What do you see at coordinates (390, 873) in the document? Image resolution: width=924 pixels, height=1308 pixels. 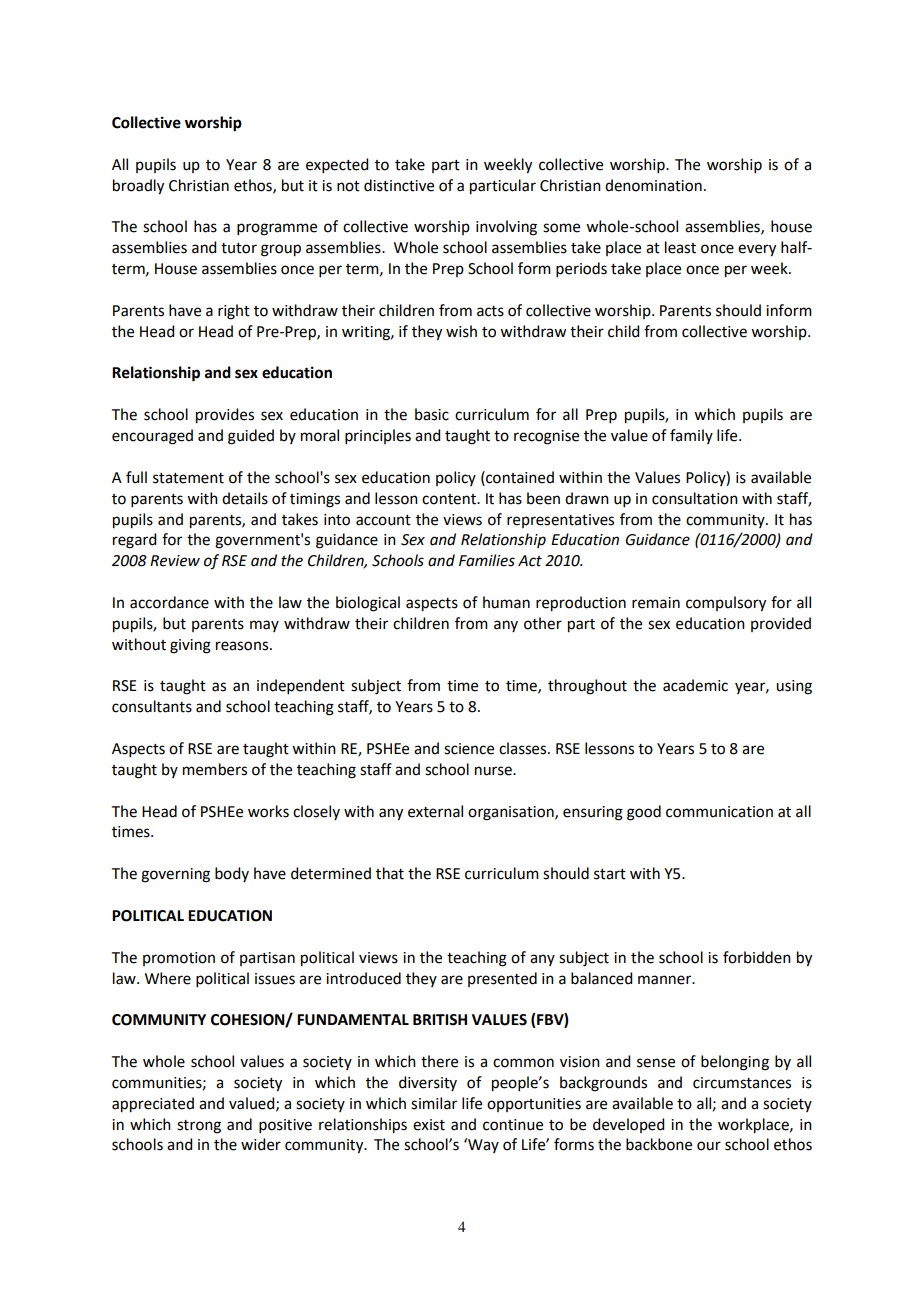 I see `that` at bounding box center [390, 873].
